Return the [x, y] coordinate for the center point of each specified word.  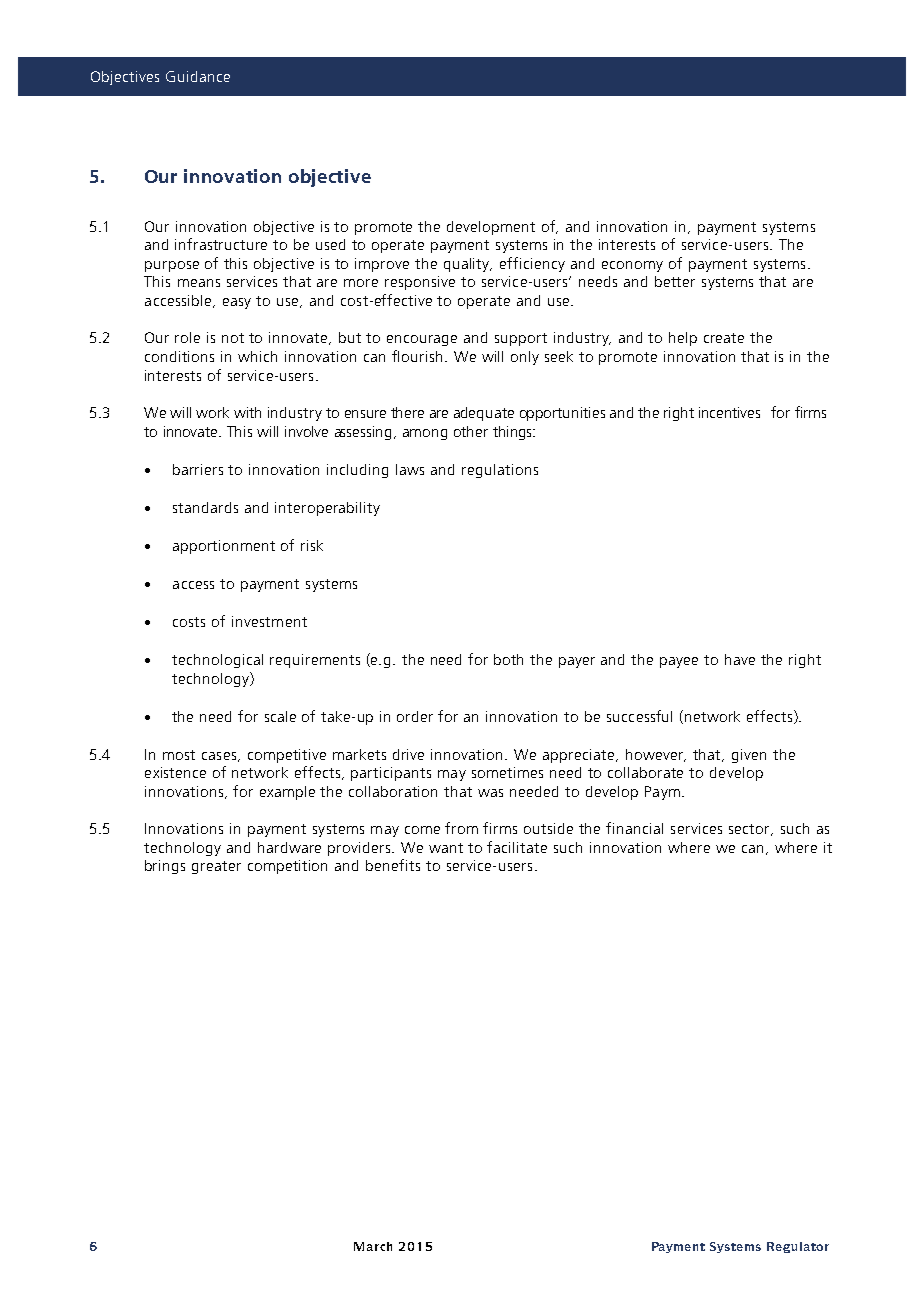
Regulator [798, 1247]
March [373, 1246]
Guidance [198, 76]
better [675, 281]
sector [750, 830]
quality [468, 265]
